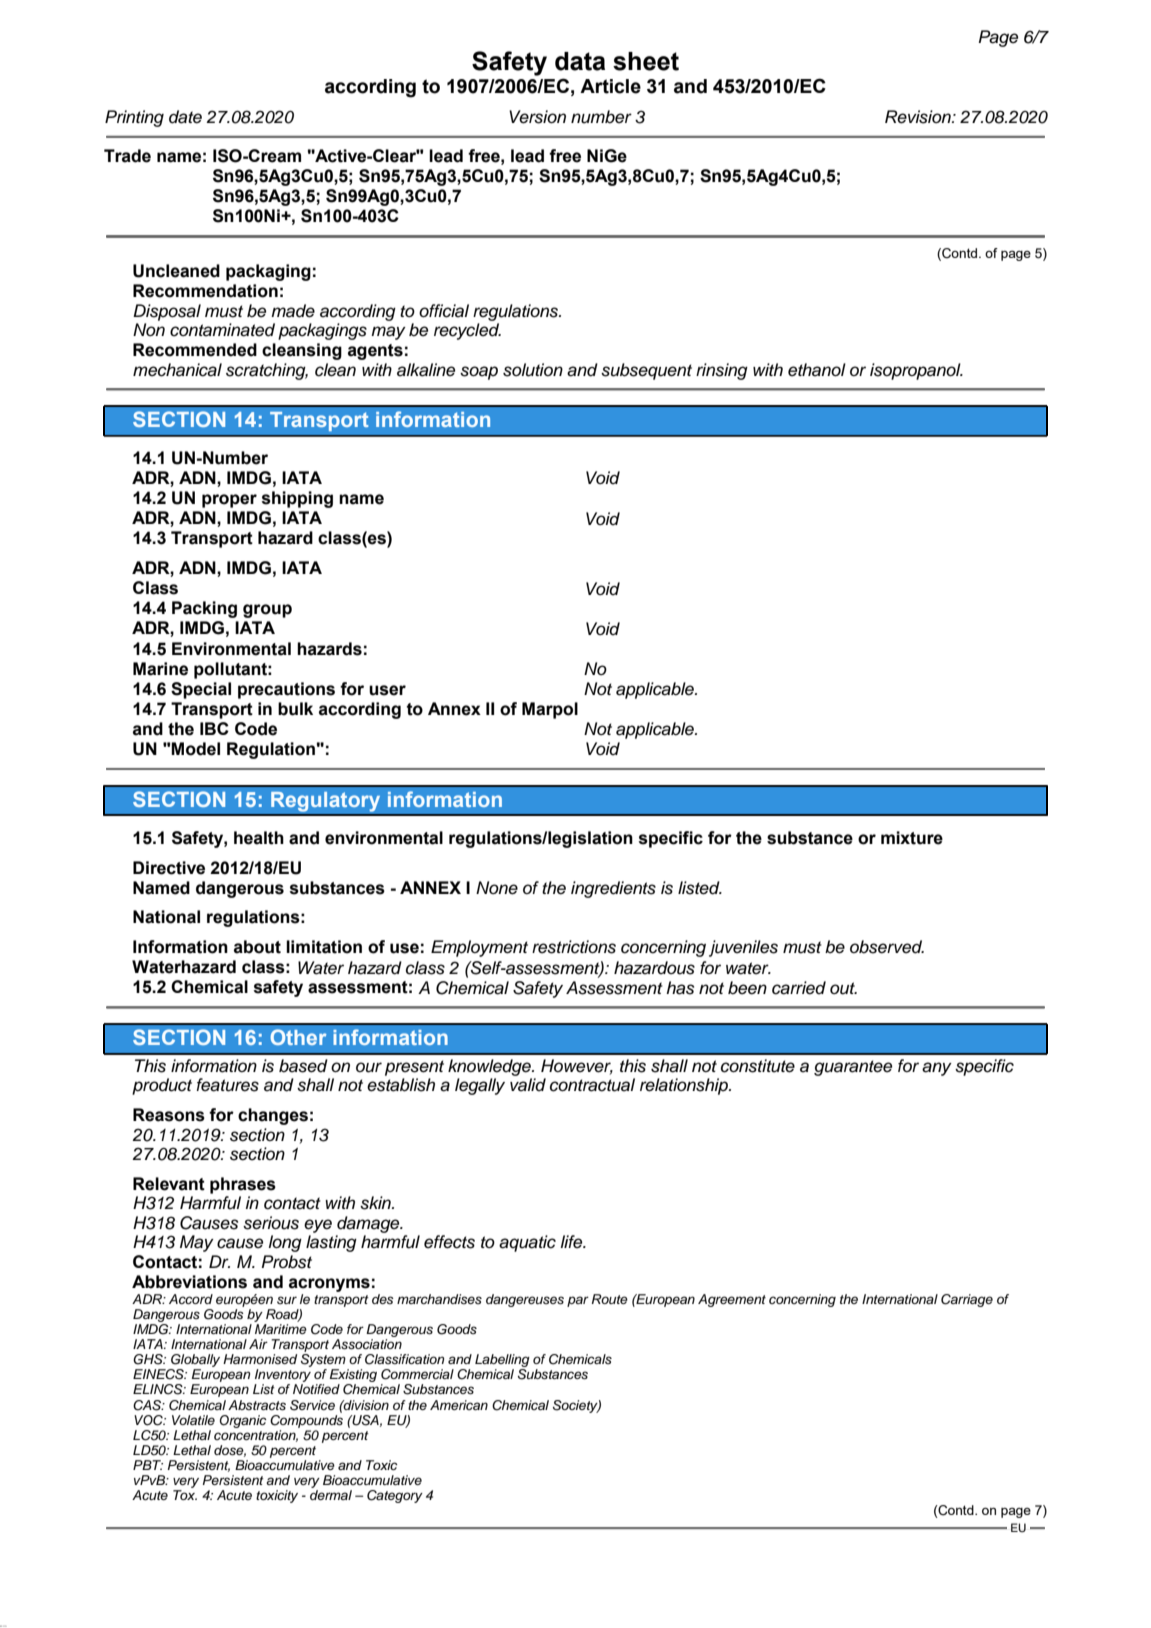 The height and width of the screenshot is (1628, 1151). Describe the element at coordinates (537, 117) in the screenshot. I see `Version` at that location.
